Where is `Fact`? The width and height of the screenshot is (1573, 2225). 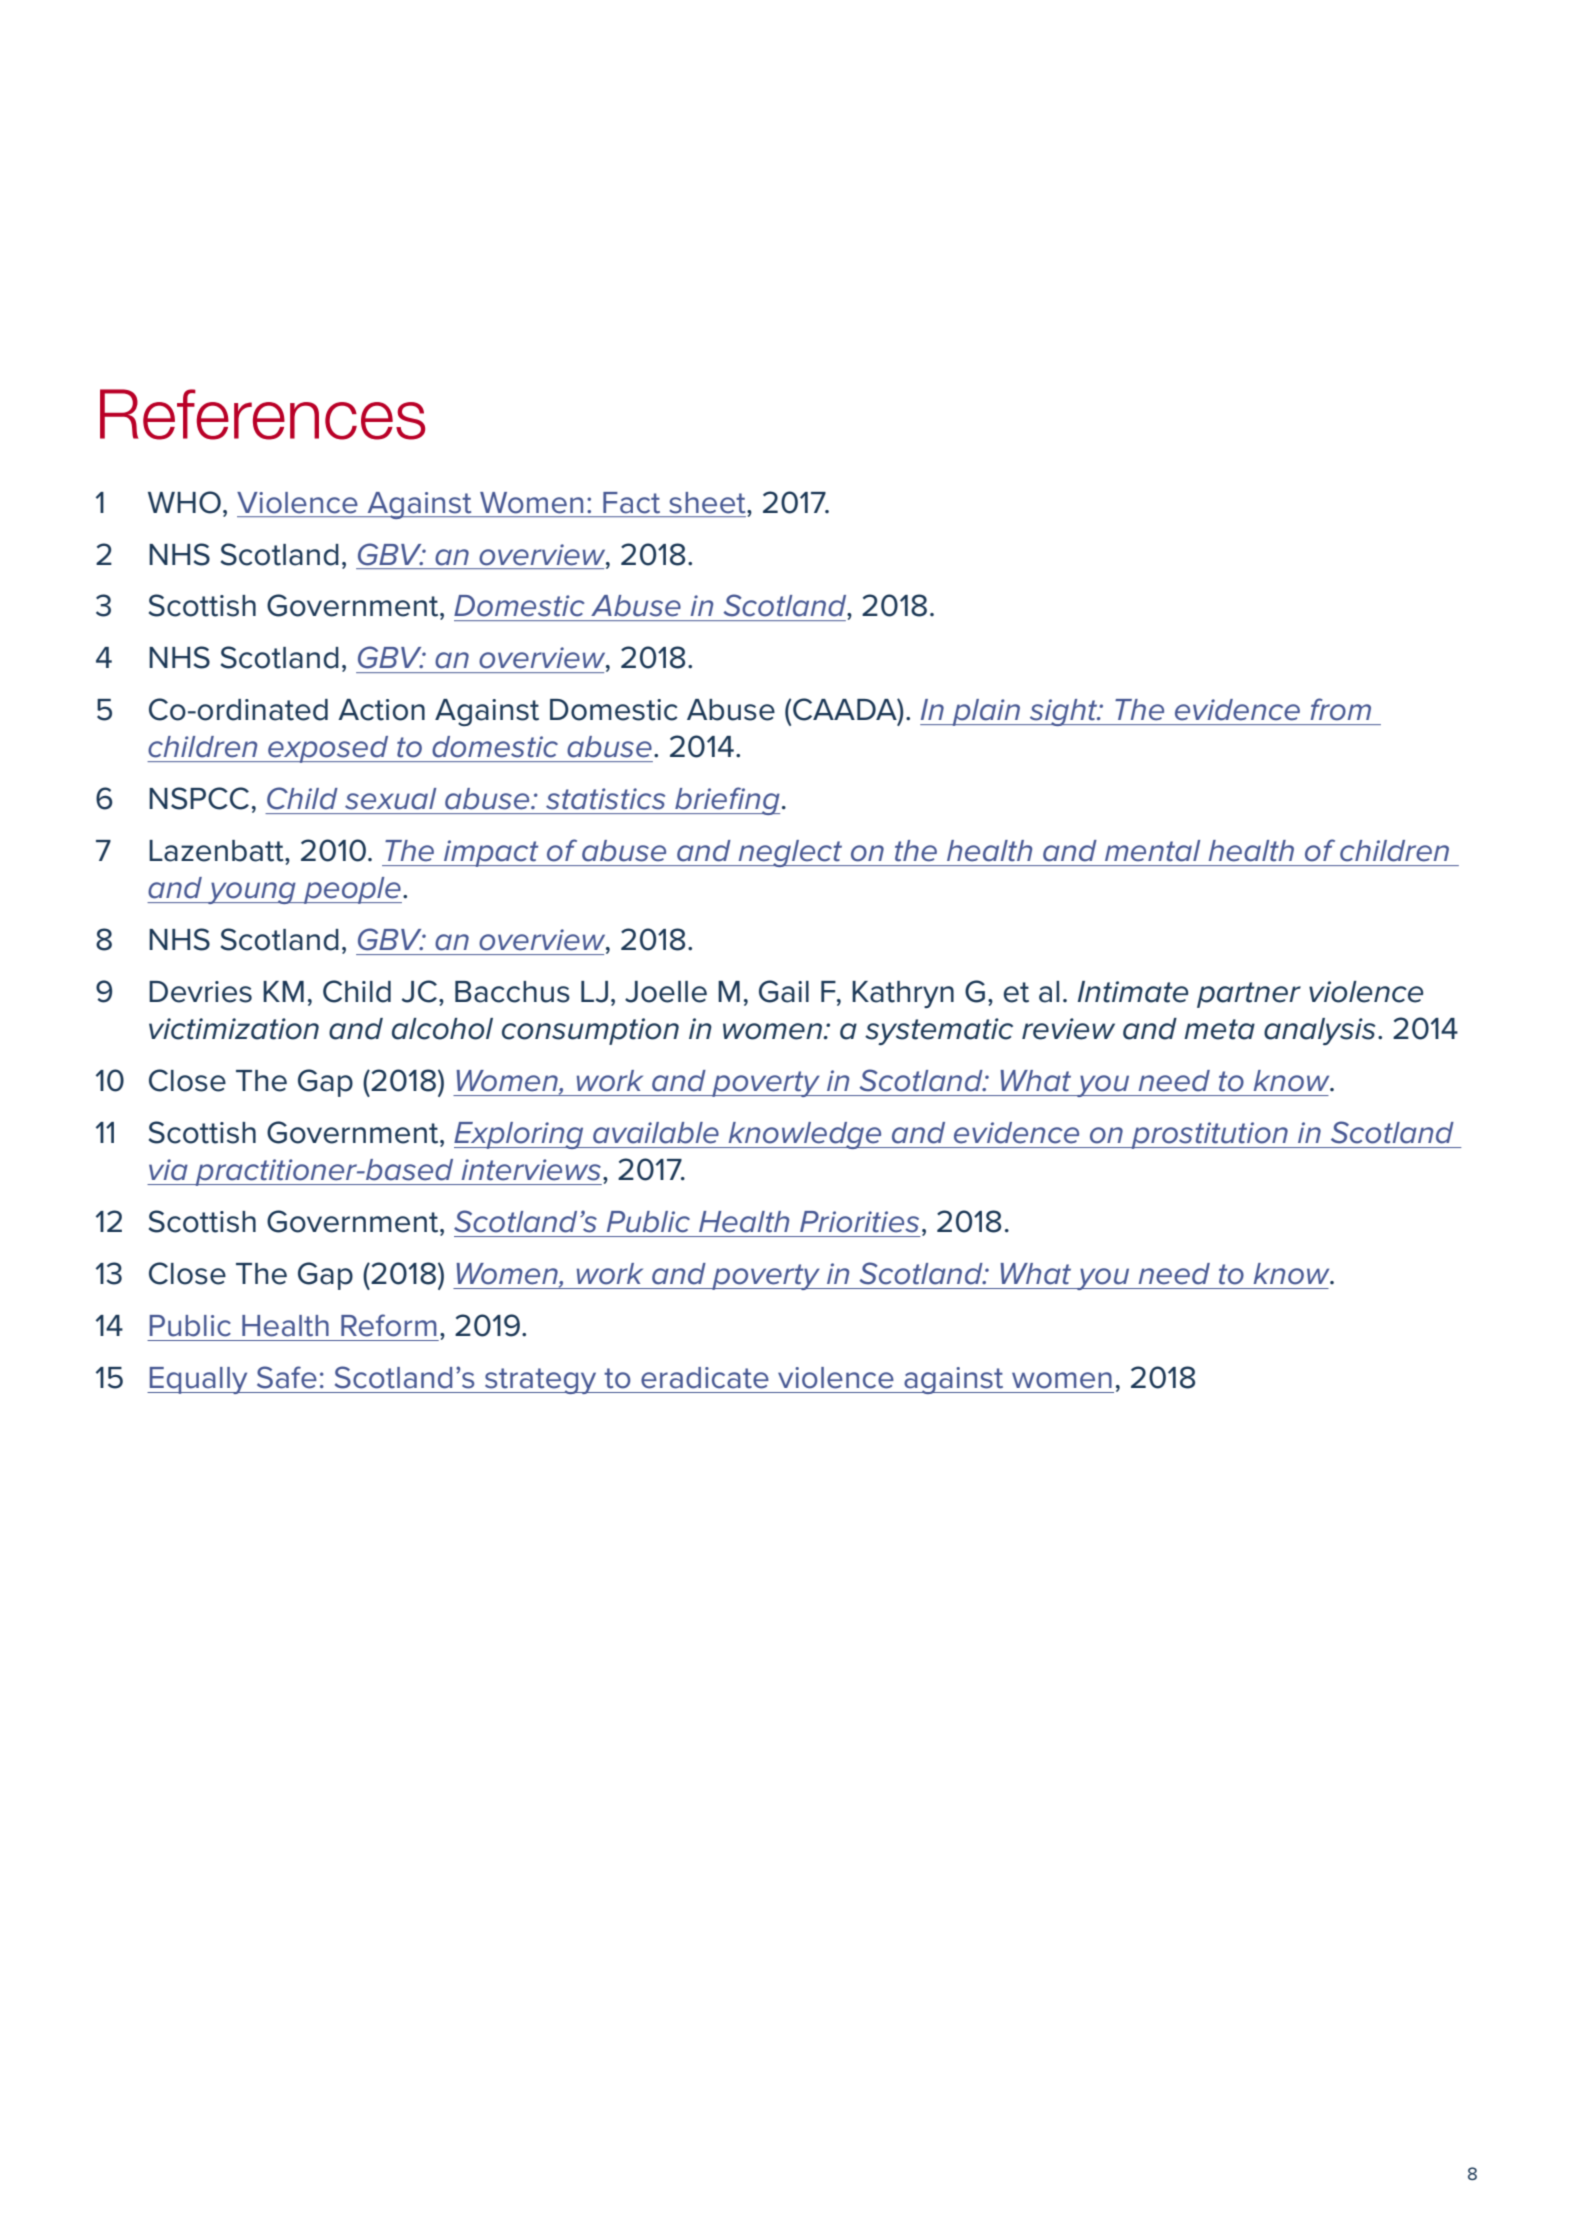 Fact is located at coordinates (631, 503).
